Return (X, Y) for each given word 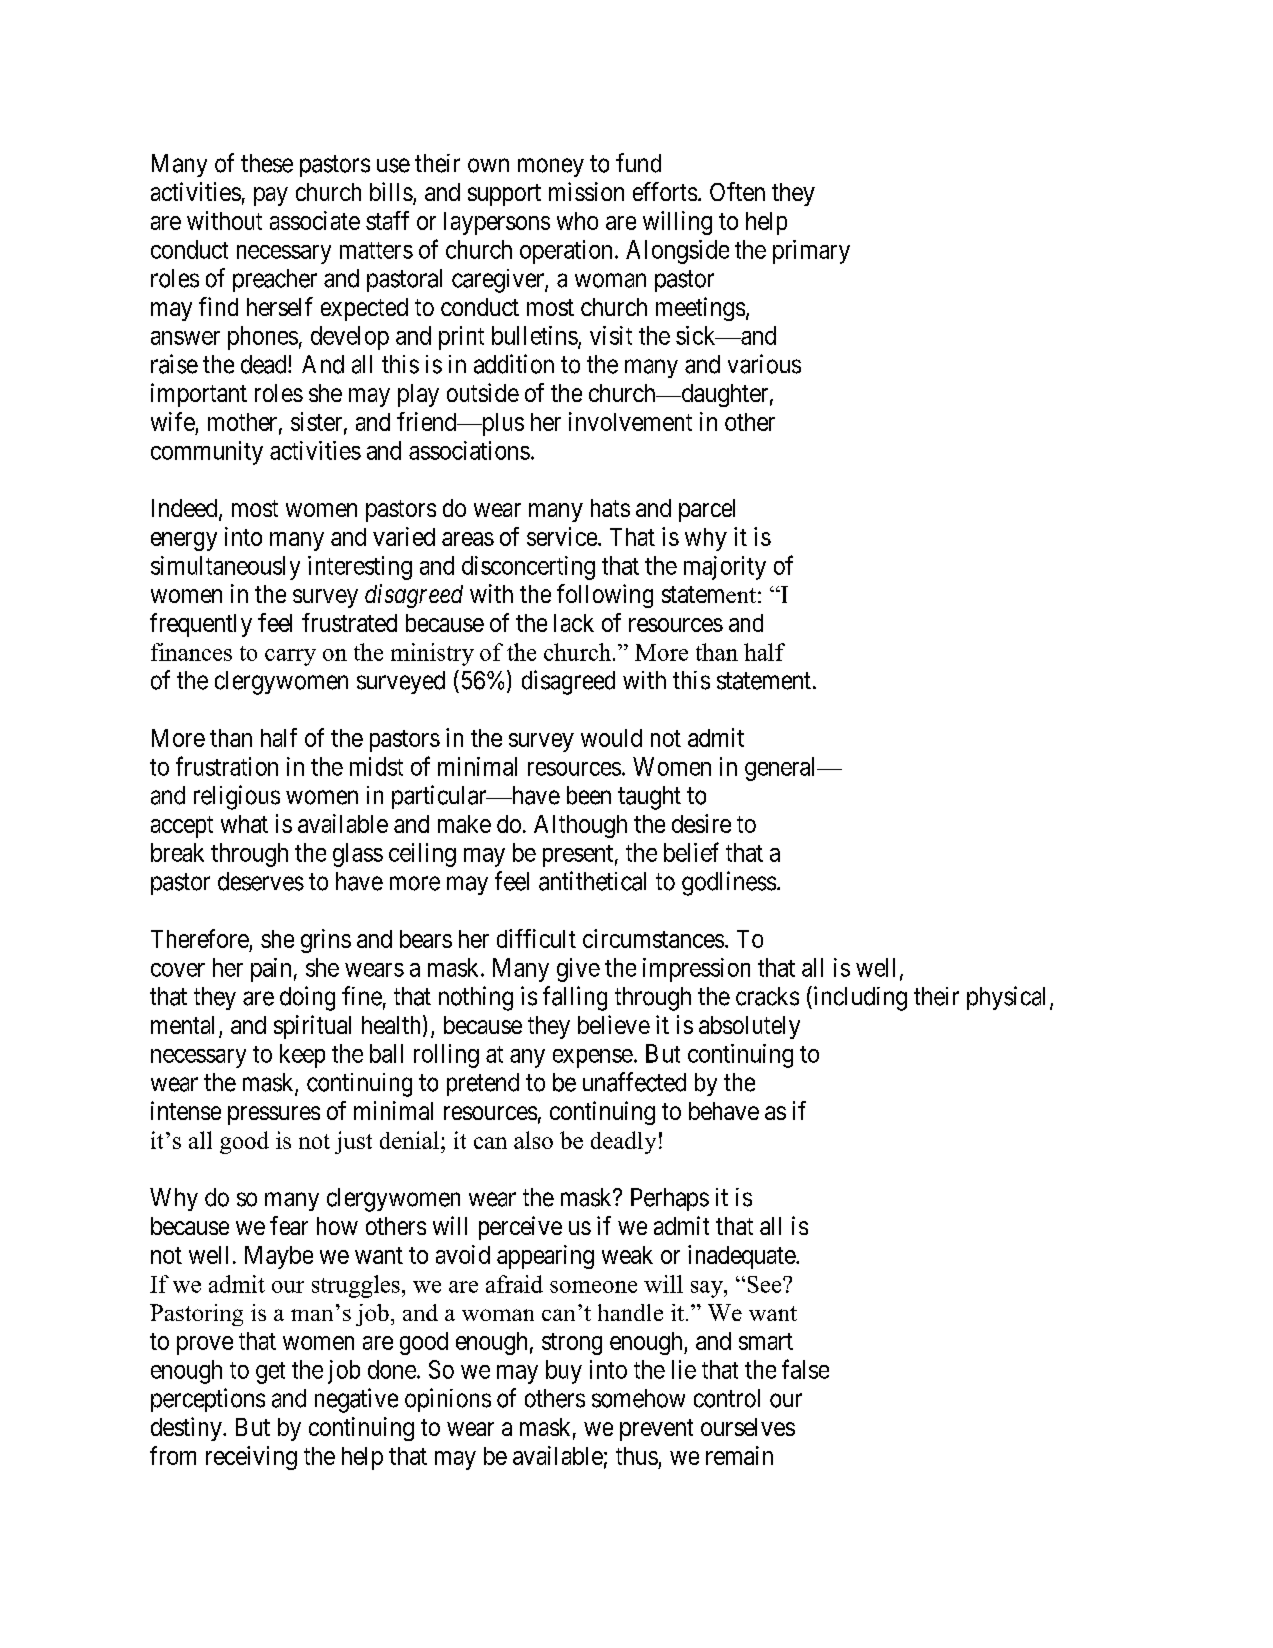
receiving (251, 1458)
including (859, 998)
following (605, 596)
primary (811, 252)
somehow (638, 1398)
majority (725, 568)
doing (307, 998)
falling (575, 998)
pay (271, 196)
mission (586, 191)
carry (290, 657)
